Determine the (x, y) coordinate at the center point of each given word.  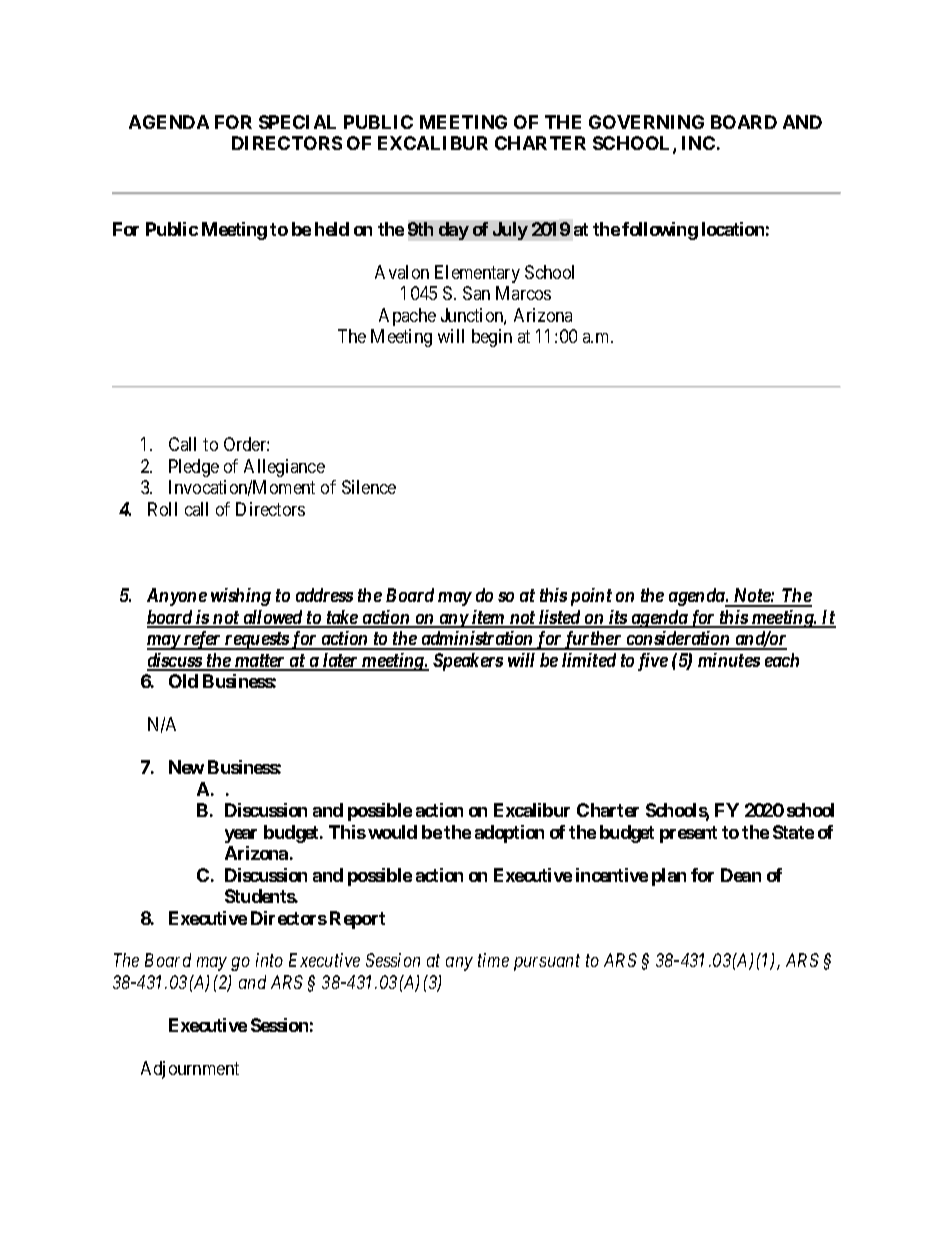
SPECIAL (297, 122)
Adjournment (190, 1070)
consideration (678, 640)
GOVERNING (646, 122)
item (488, 618)
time (493, 960)
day (454, 231)
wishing (241, 597)
